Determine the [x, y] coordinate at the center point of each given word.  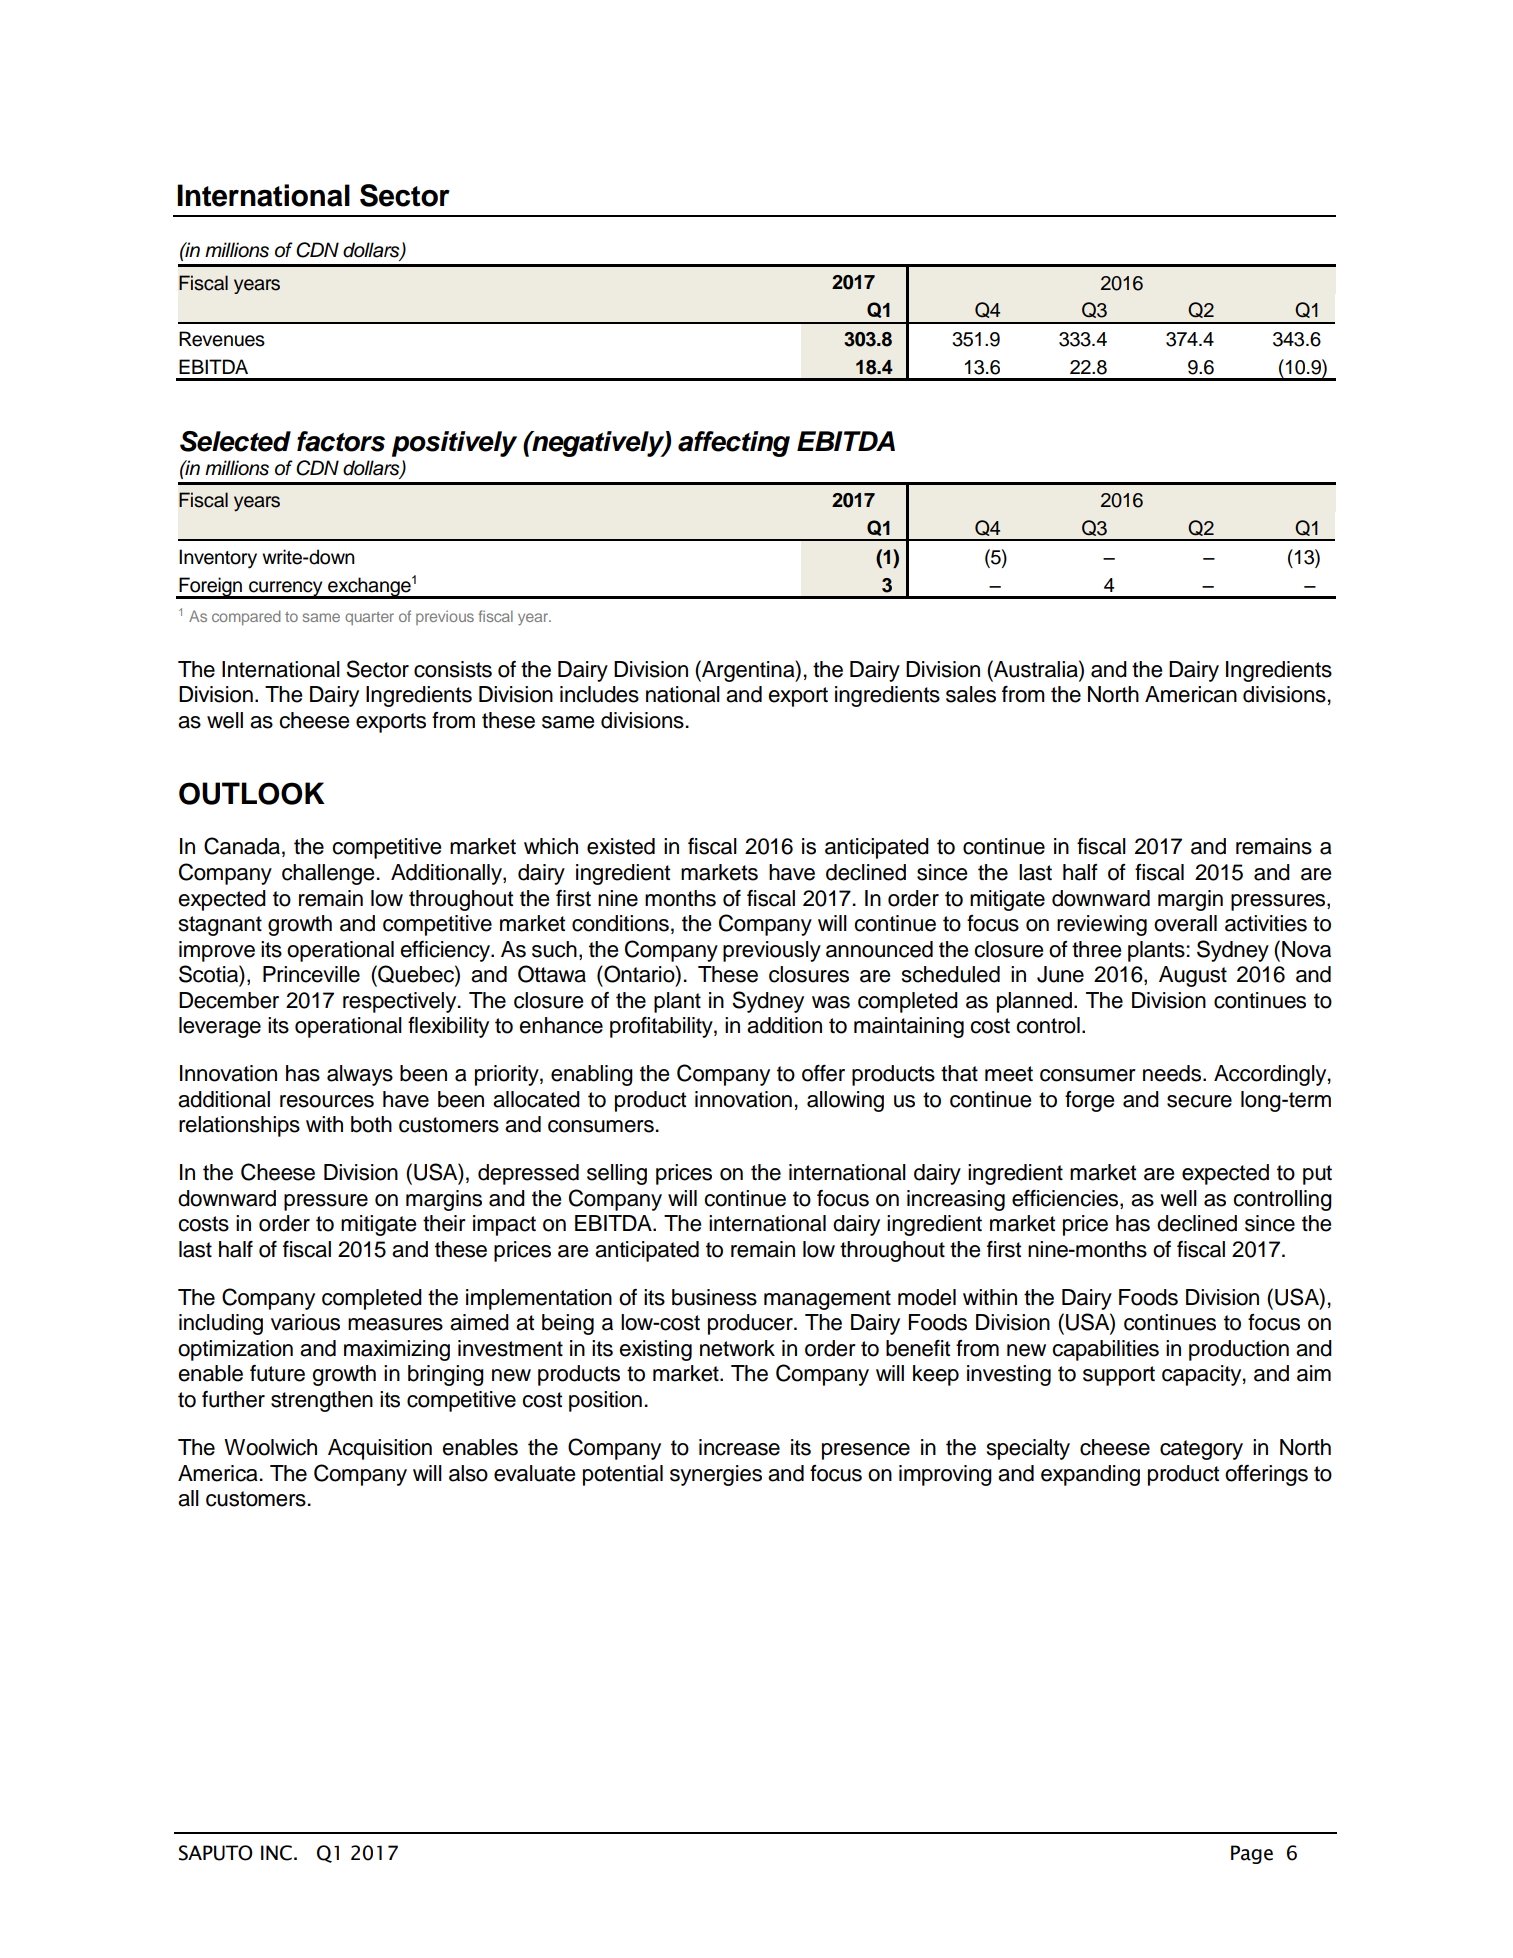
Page [1252, 1854]
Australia [1036, 669]
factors [341, 441]
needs [1173, 1073]
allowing [845, 1101]
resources [327, 1101]
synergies [716, 1475]
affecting [734, 444]
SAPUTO [216, 1853]
